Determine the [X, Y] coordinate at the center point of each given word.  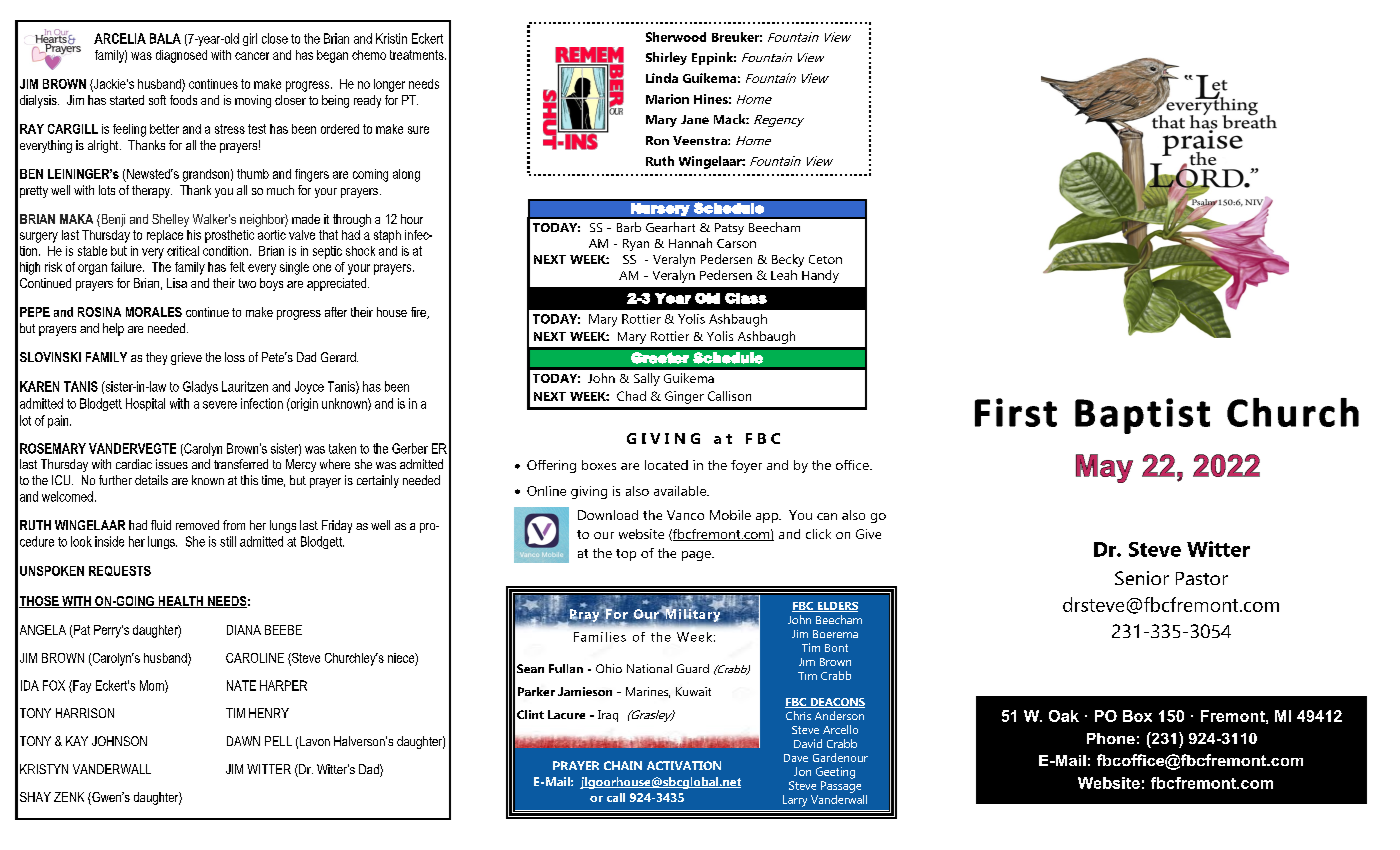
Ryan [636, 245]
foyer [746, 466]
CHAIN [623, 765]
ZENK [69, 797]
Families [600, 637]
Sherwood [676, 37]
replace [165, 236]
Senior [1142, 578]
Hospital [145, 404]
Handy [820, 276]
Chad [631, 396]
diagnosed [181, 56]
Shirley [666, 58]
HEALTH [181, 602]
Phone [1111, 738]
